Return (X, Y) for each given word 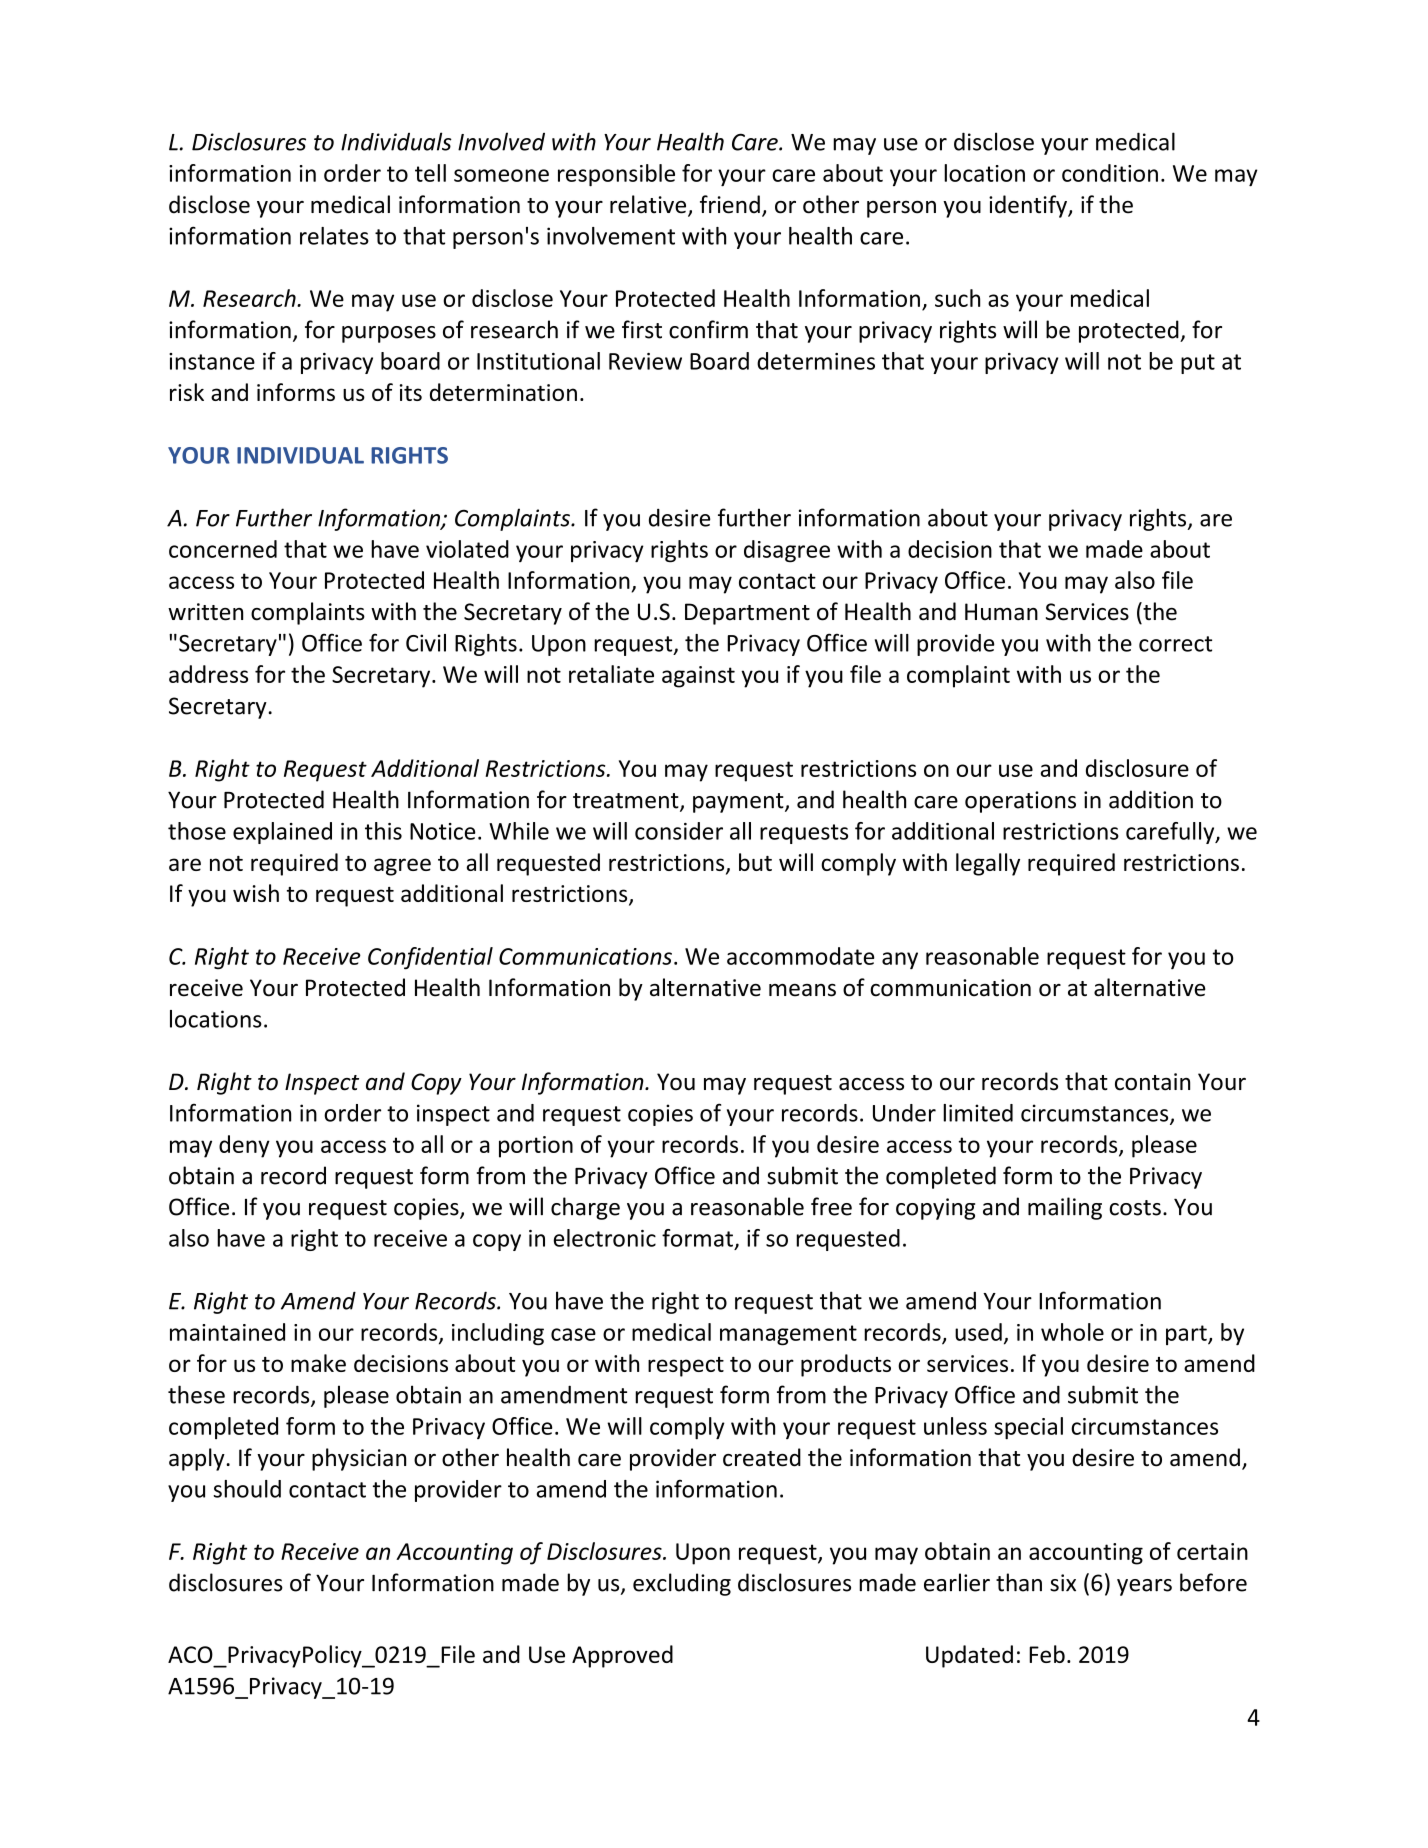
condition (1110, 173)
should (247, 1489)
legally (988, 864)
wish (256, 893)
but (755, 862)
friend (730, 204)
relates (334, 236)
